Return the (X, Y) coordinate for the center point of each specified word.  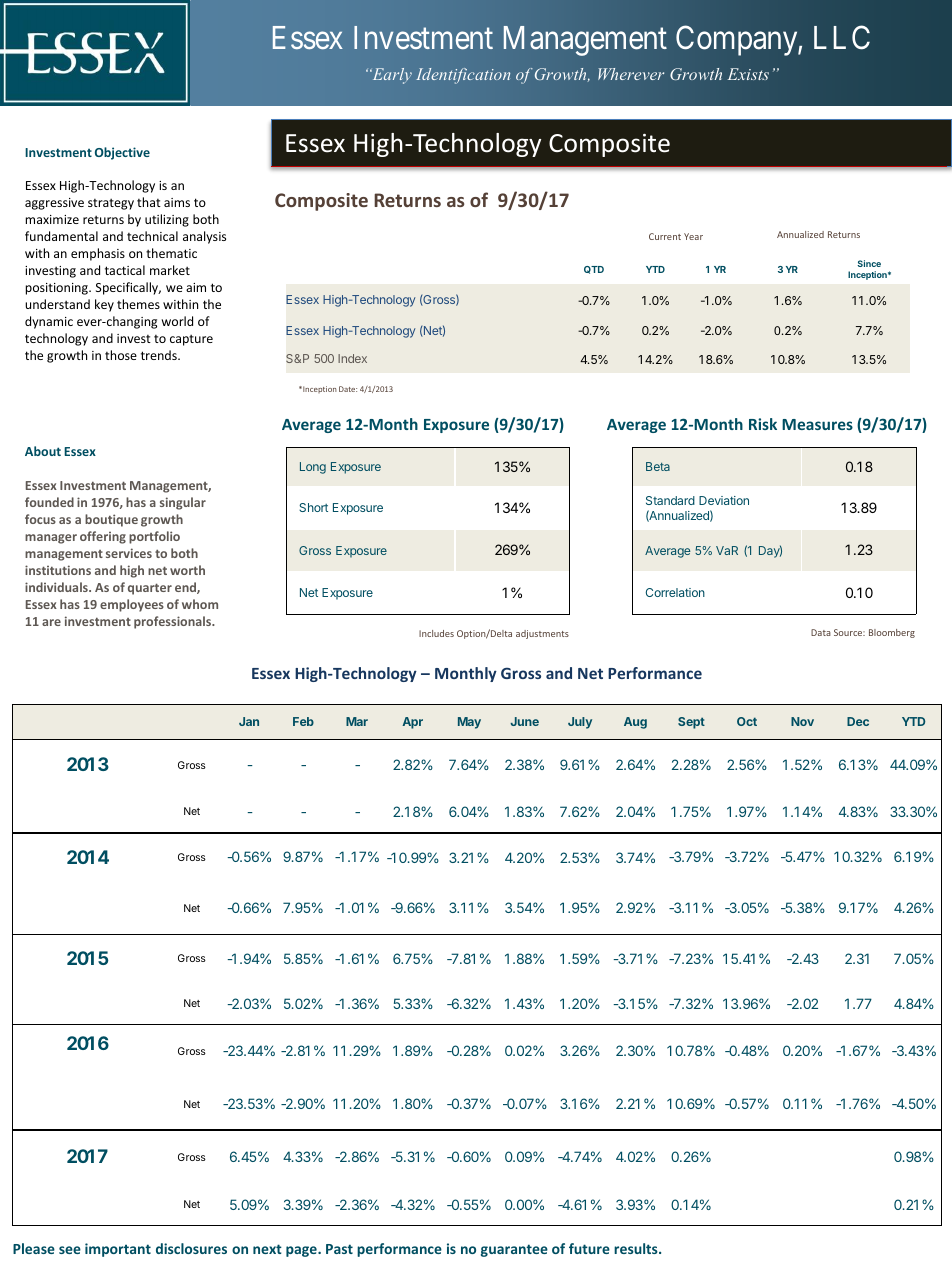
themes (138, 304)
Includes (436, 633)
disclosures (191, 1248)
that (149, 202)
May (469, 723)
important (118, 1250)
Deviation (724, 500)
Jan (249, 721)
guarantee (514, 1250)
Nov (802, 721)
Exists (748, 74)
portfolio (154, 537)
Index (352, 358)
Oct (747, 721)
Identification (463, 76)
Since (869, 263)
